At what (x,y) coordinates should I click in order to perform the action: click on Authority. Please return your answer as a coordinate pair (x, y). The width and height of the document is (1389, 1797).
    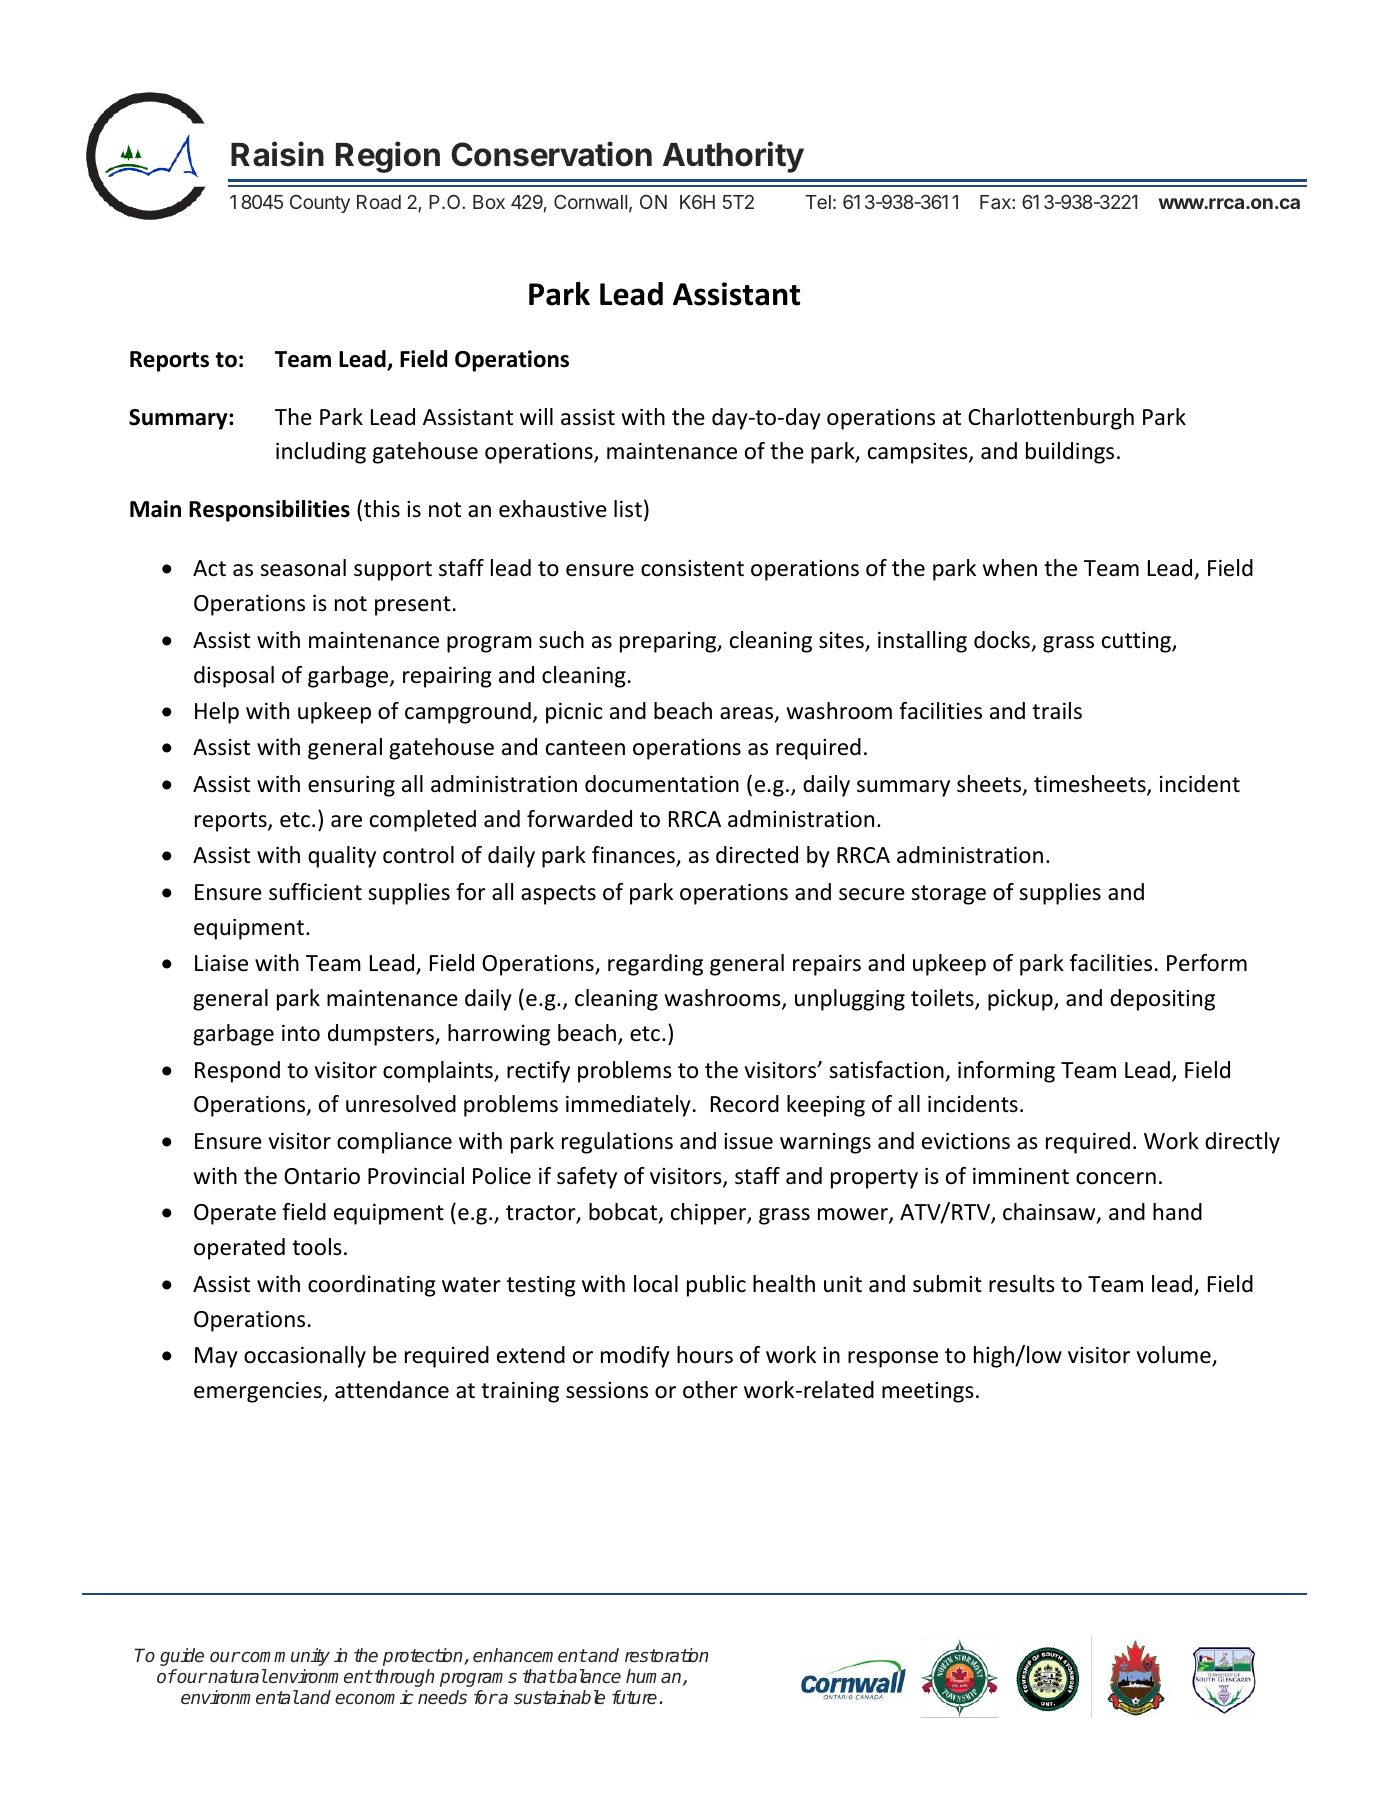
    Looking at the image, I should click on (733, 157).
